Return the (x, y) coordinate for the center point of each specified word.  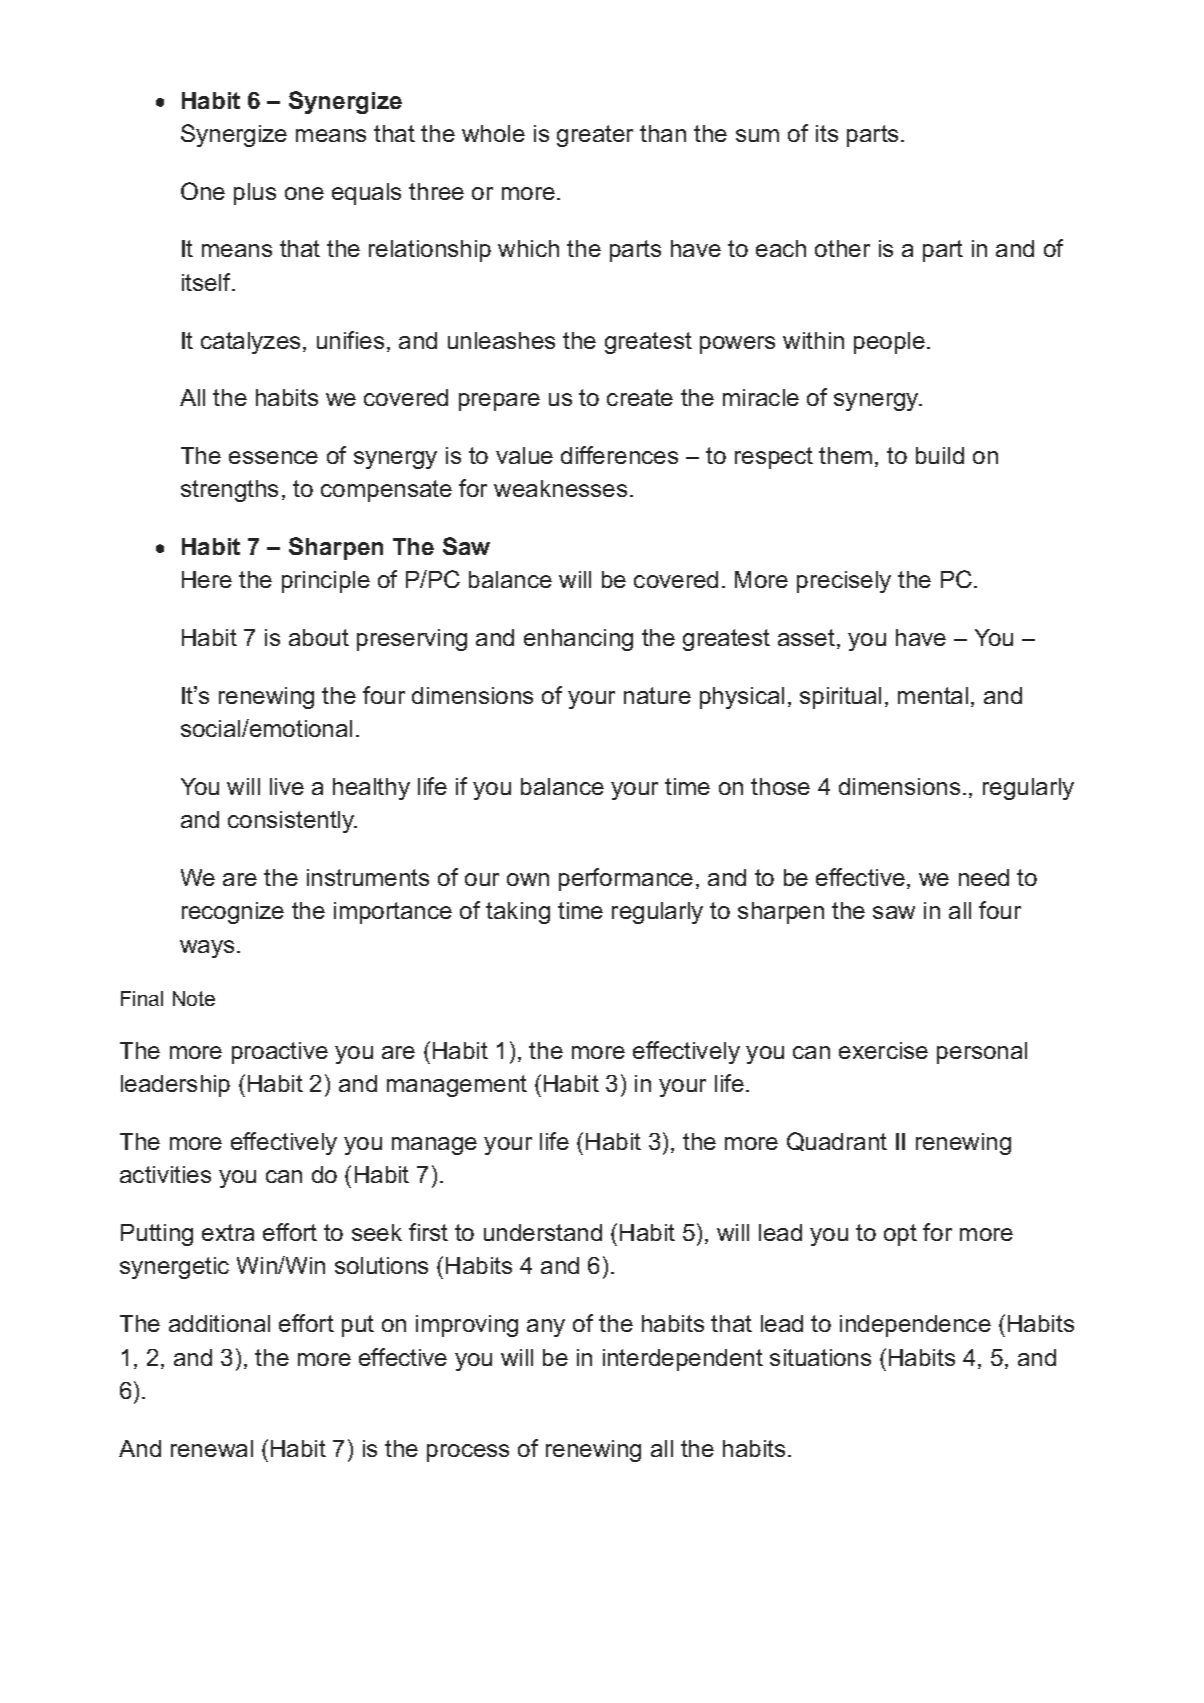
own (528, 879)
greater (595, 136)
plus (255, 194)
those (780, 786)
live (287, 786)
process (468, 1453)
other (842, 248)
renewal (212, 1448)
